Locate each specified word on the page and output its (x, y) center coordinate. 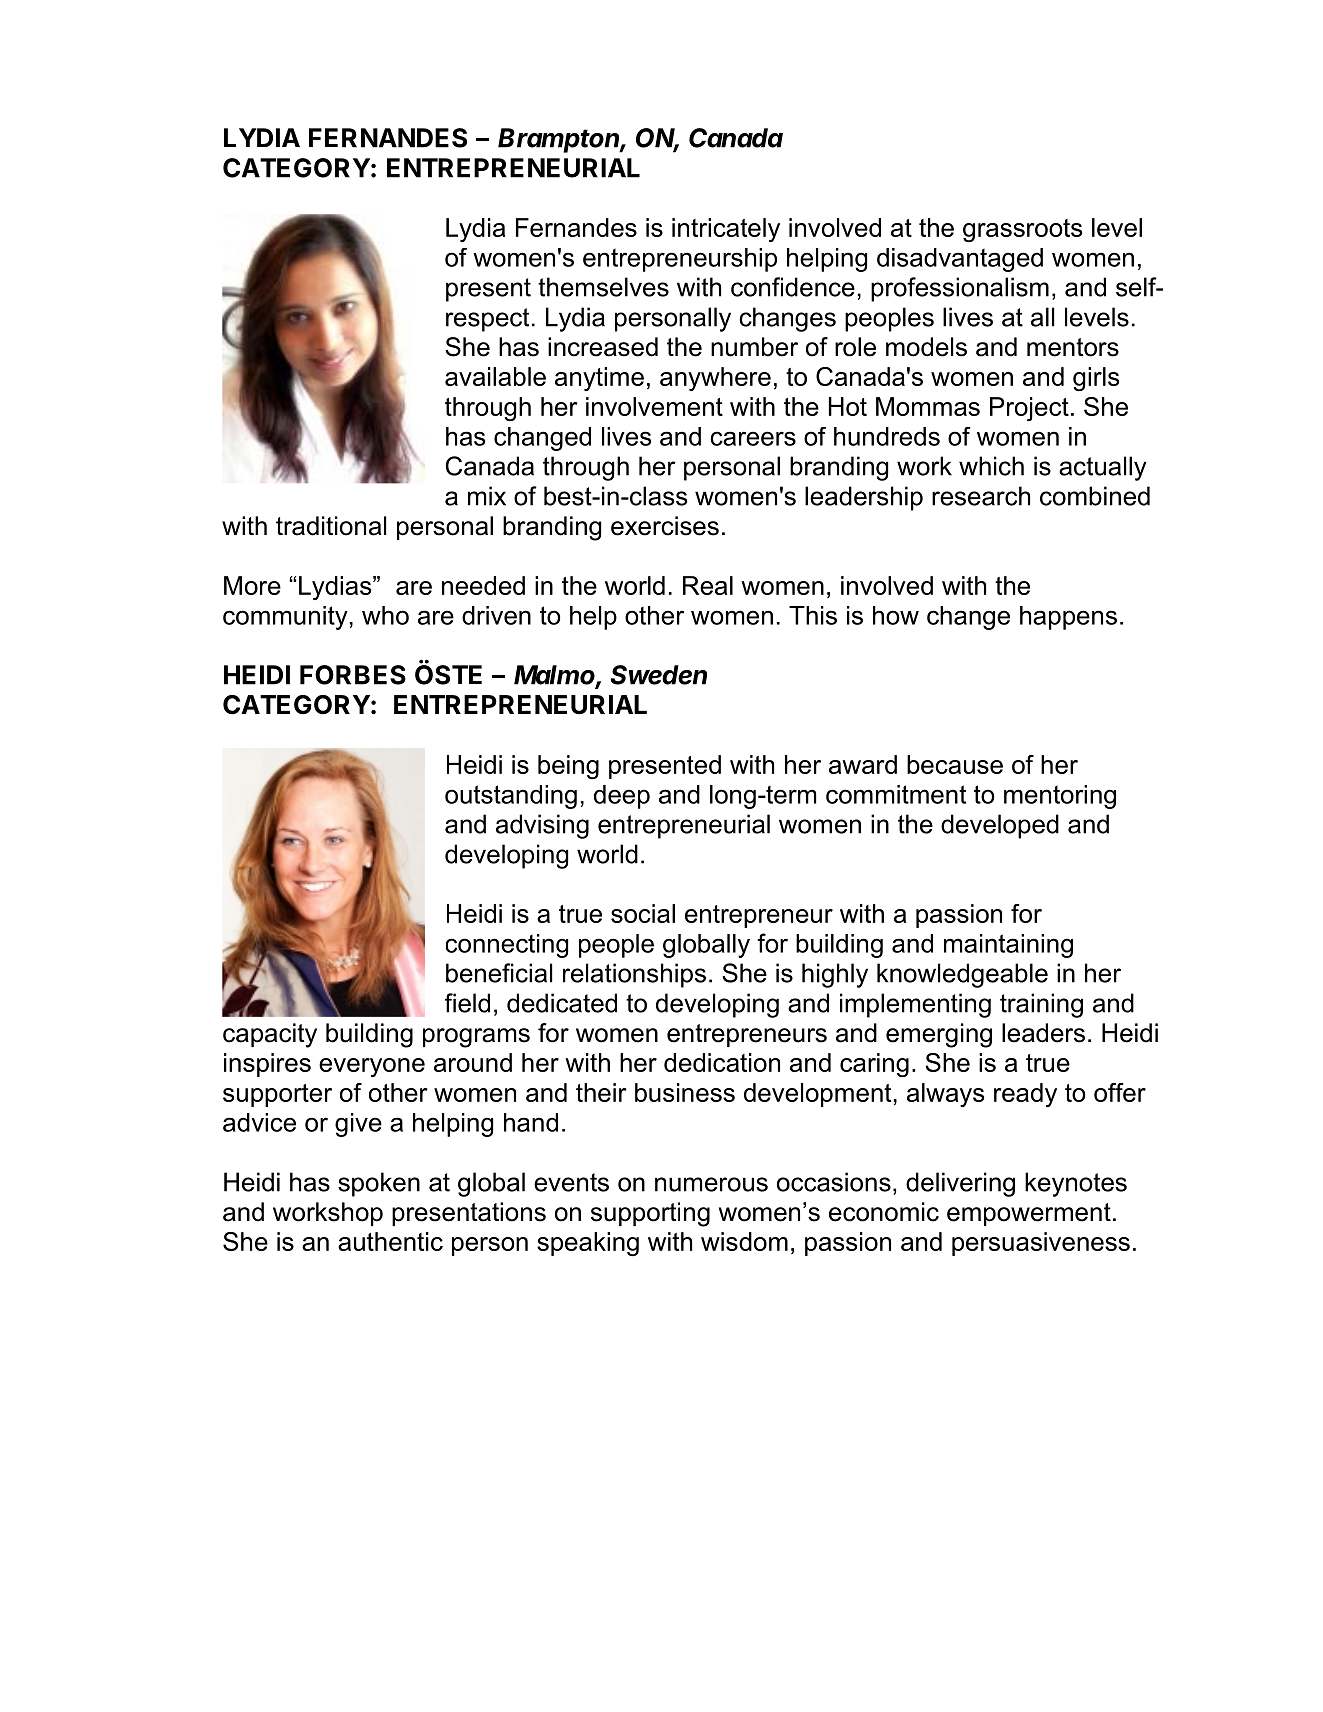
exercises (665, 526)
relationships (634, 975)
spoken (379, 1184)
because (955, 764)
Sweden (659, 675)
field (467, 1003)
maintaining (1008, 946)
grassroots (1022, 230)
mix (487, 496)
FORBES (353, 675)
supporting (650, 1214)
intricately (726, 230)
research (981, 496)
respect (487, 320)
